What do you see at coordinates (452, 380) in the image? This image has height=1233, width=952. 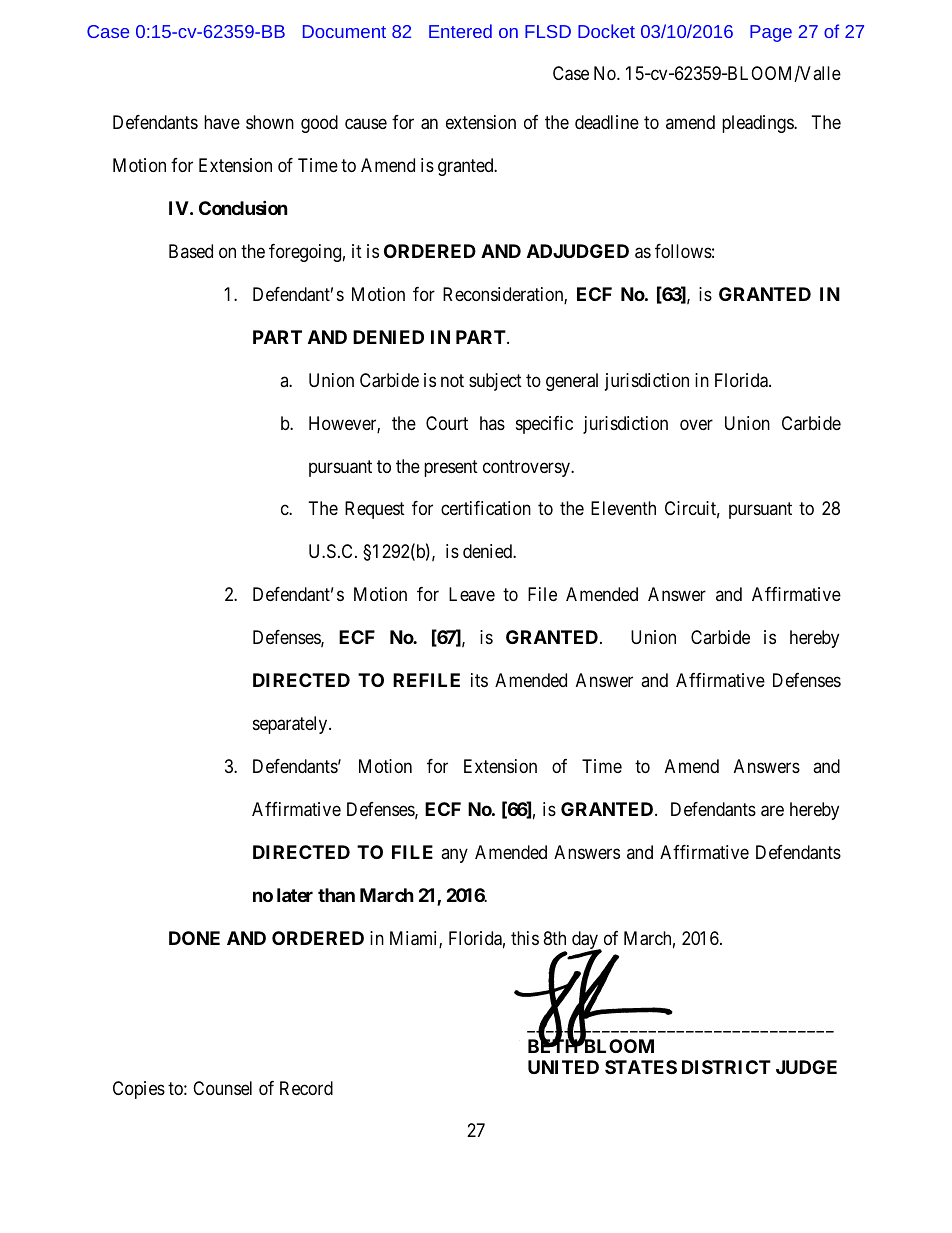 I see `not` at bounding box center [452, 380].
